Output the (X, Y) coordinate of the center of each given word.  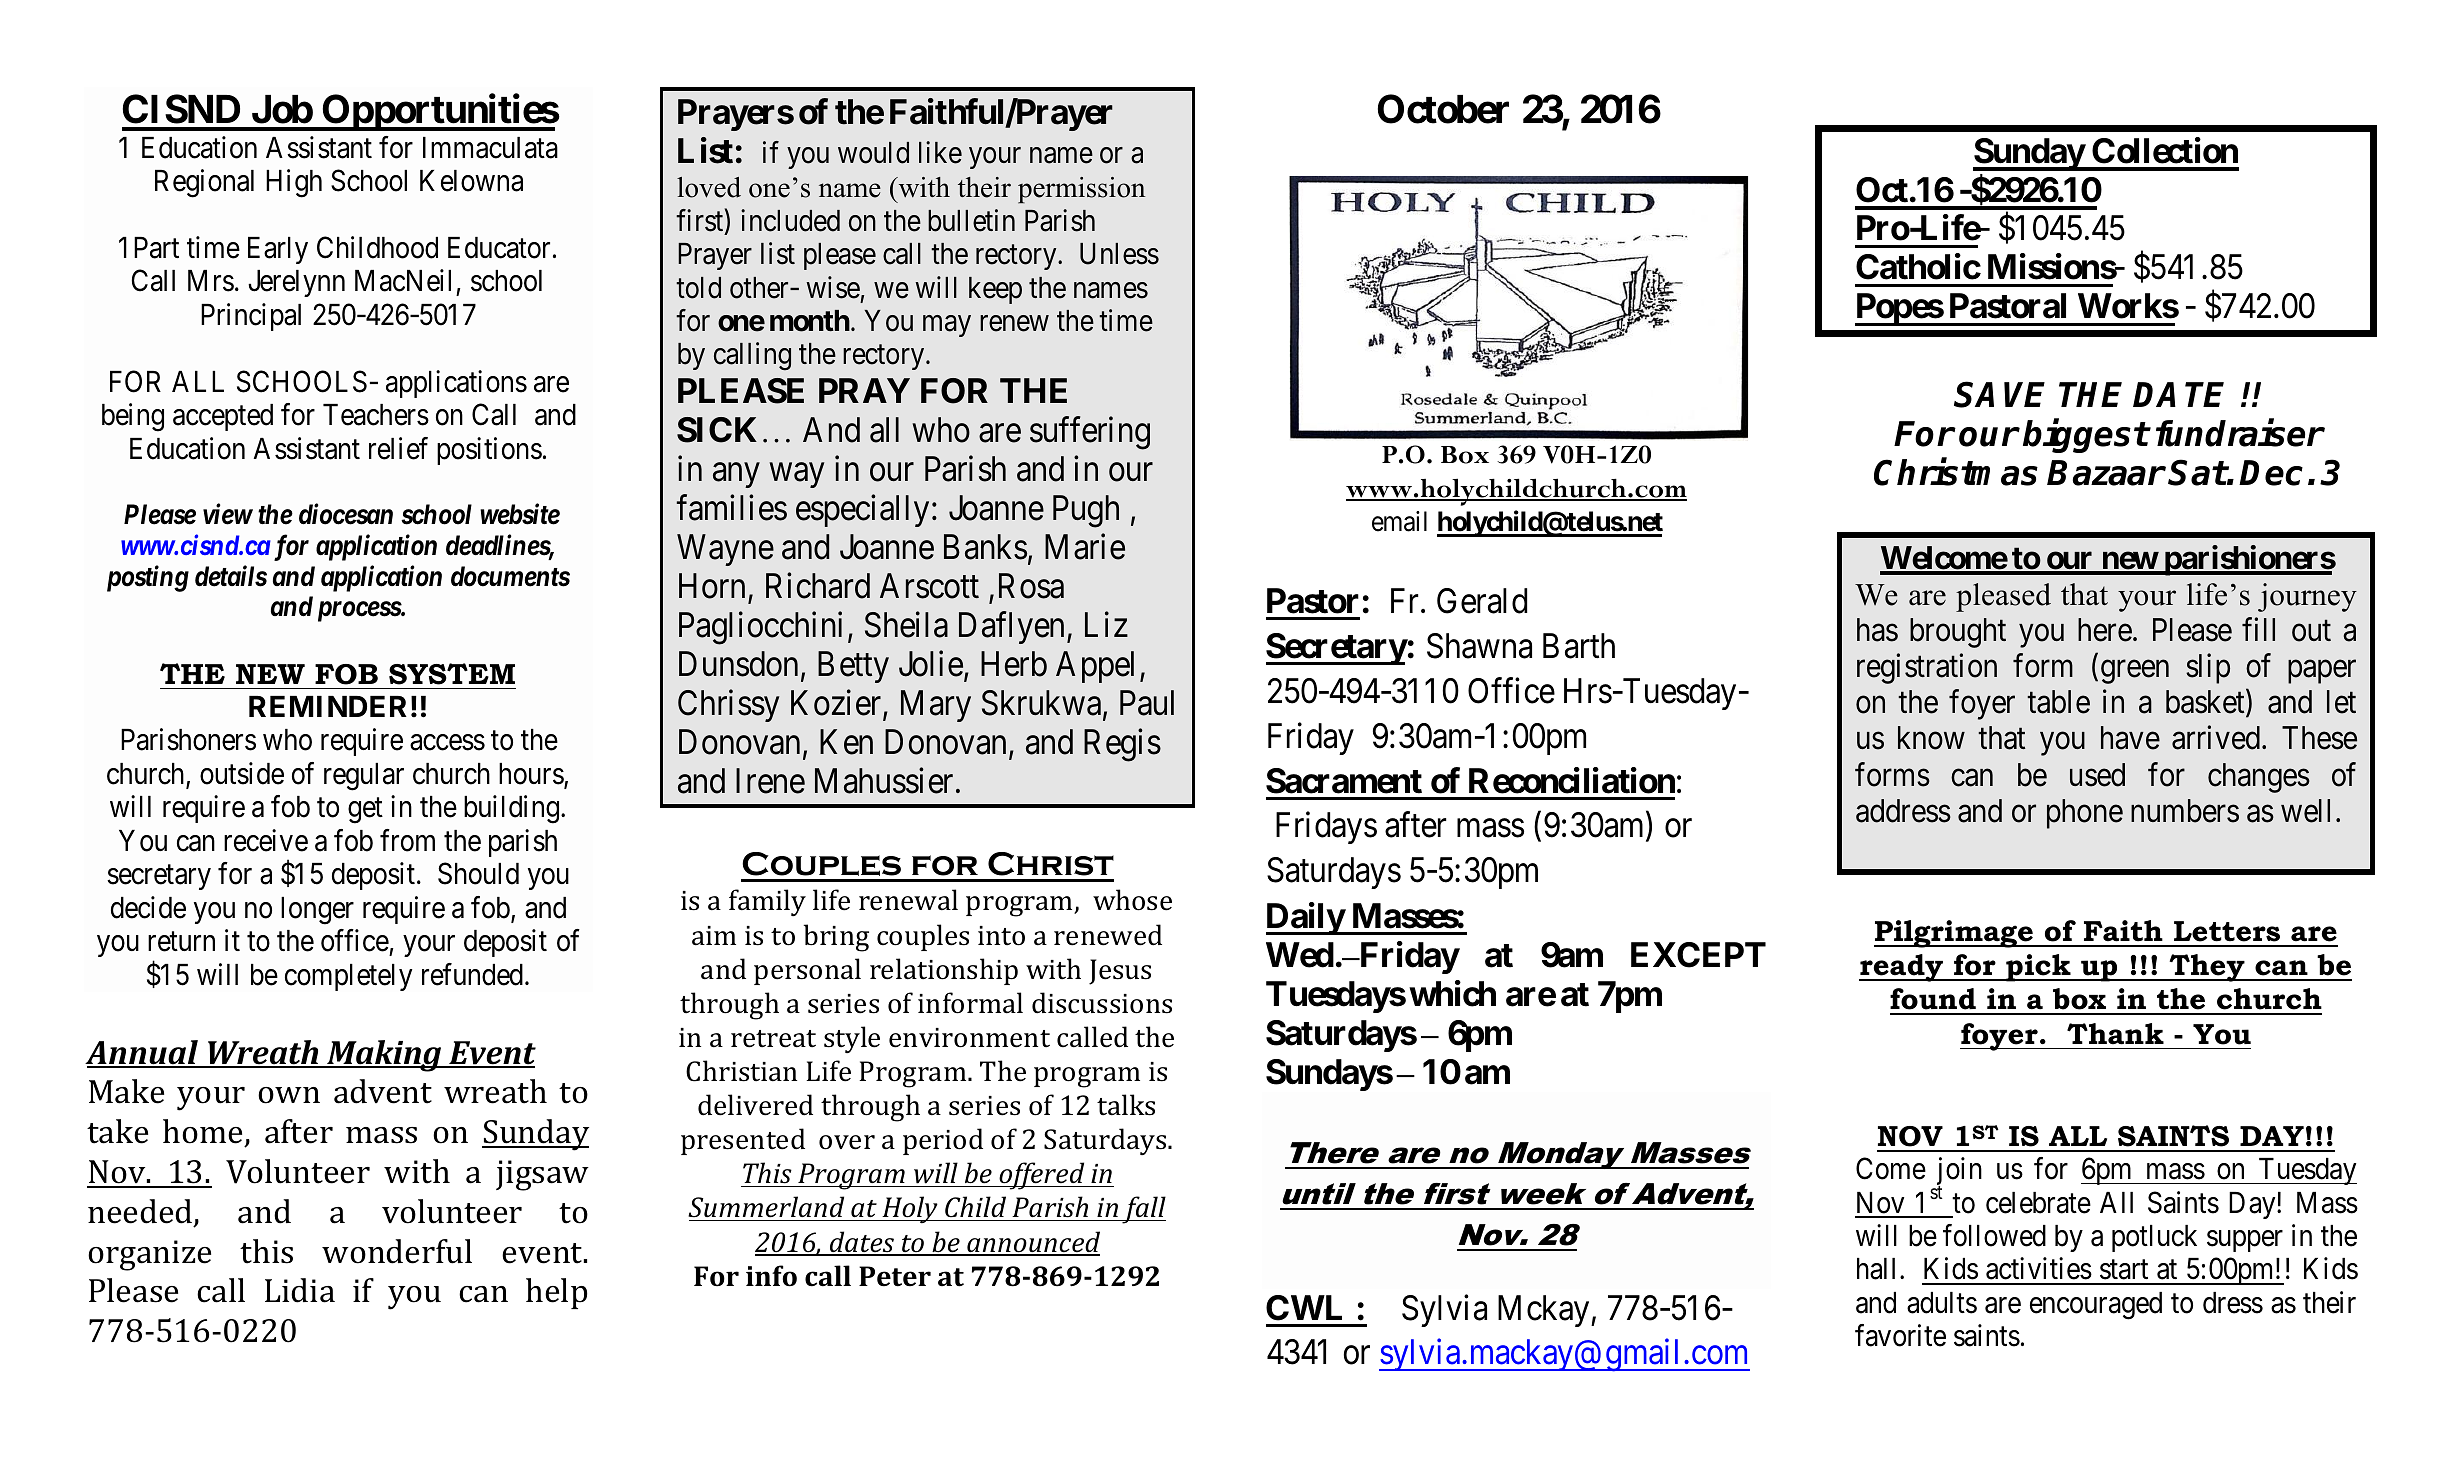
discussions (1102, 1003)
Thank (2115, 1034)
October (1443, 109)
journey (2307, 597)
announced (1032, 1243)
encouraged (2096, 1306)
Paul (1147, 703)
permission (1082, 190)
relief (398, 448)
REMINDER (328, 706)
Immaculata (490, 148)
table (2058, 702)
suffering (1090, 433)
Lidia (300, 1290)
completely (348, 977)
